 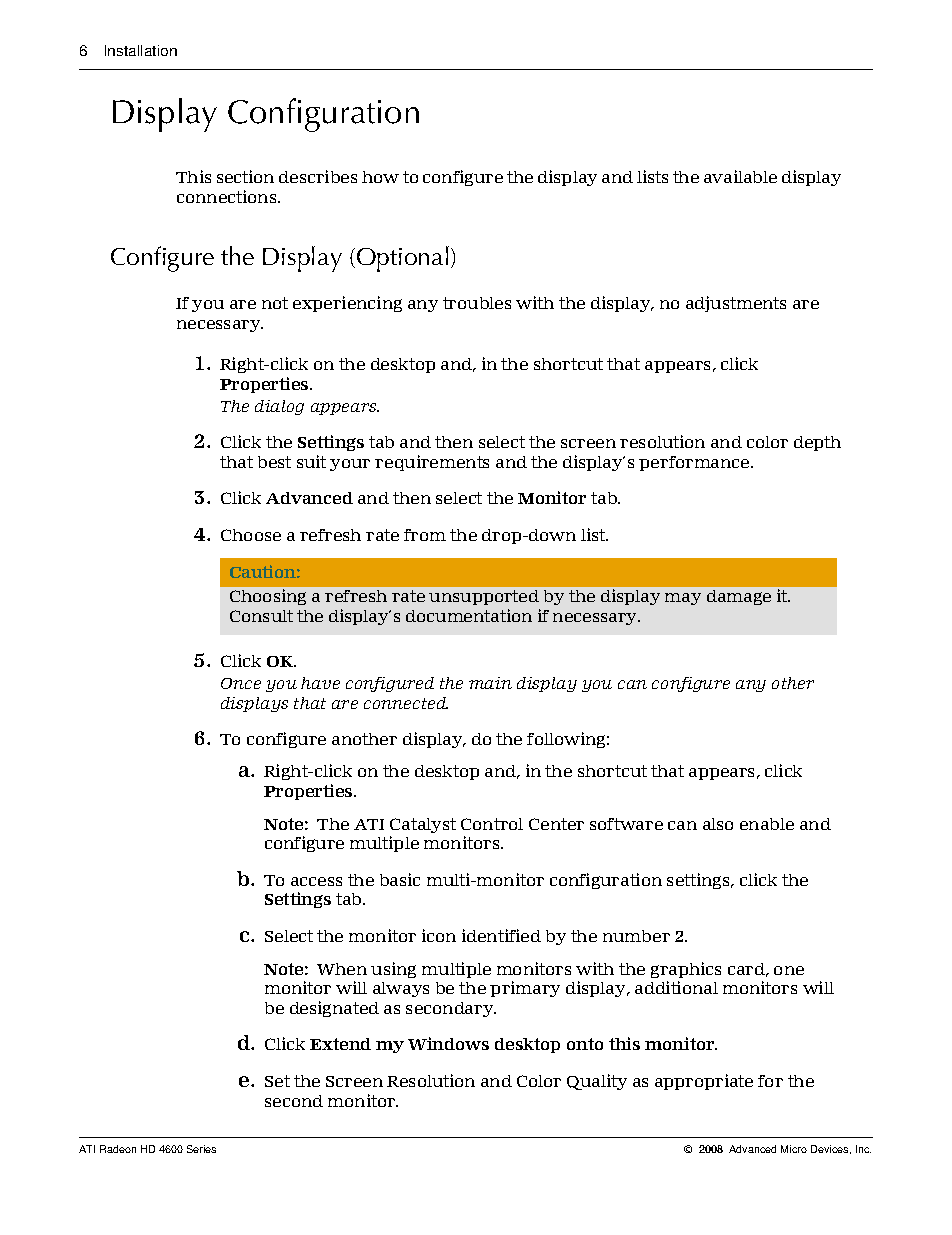 I want to click on how, so click(x=380, y=177).
